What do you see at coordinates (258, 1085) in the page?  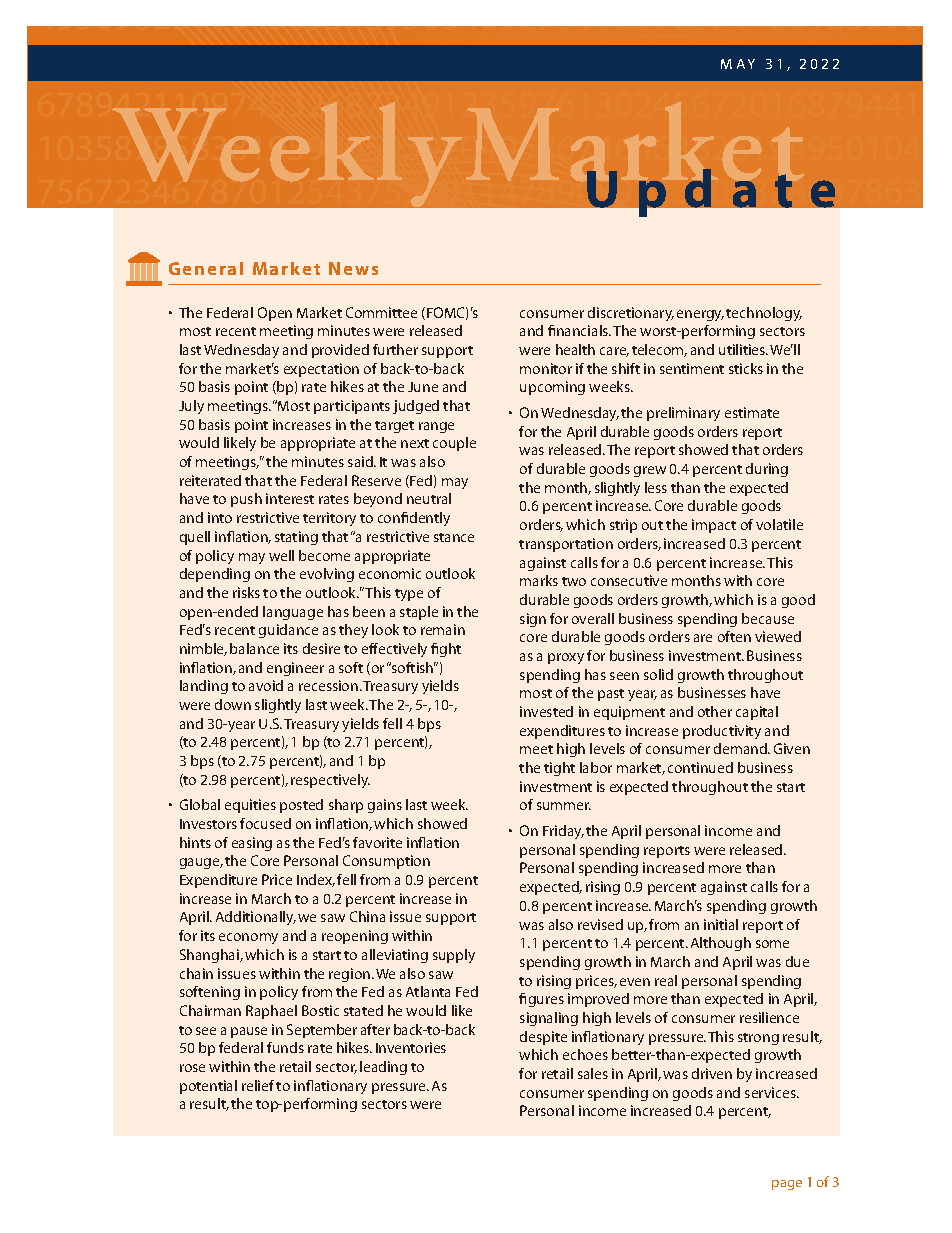 I see `relief` at bounding box center [258, 1085].
